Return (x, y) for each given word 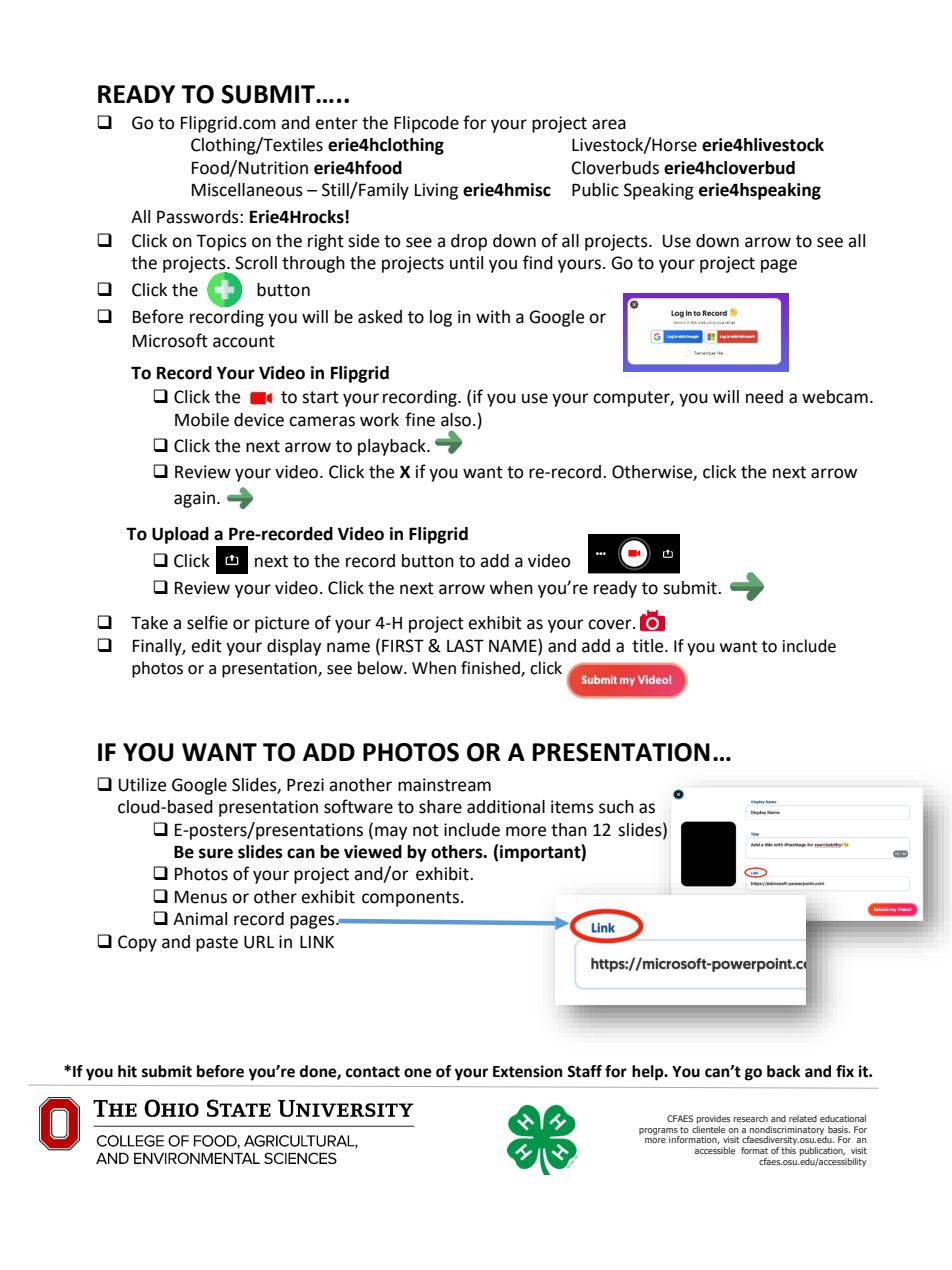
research (751, 1118)
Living (436, 191)
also (456, 420)
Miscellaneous (247, 190)
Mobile (202, 420)
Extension (527, 1071)
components (410, 899)
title (649, 646)
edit (206, 646)
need (764, 397)
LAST (465, 646)
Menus (201, 897)
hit (127, 1071)
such (616, 807)
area (609, 124)
